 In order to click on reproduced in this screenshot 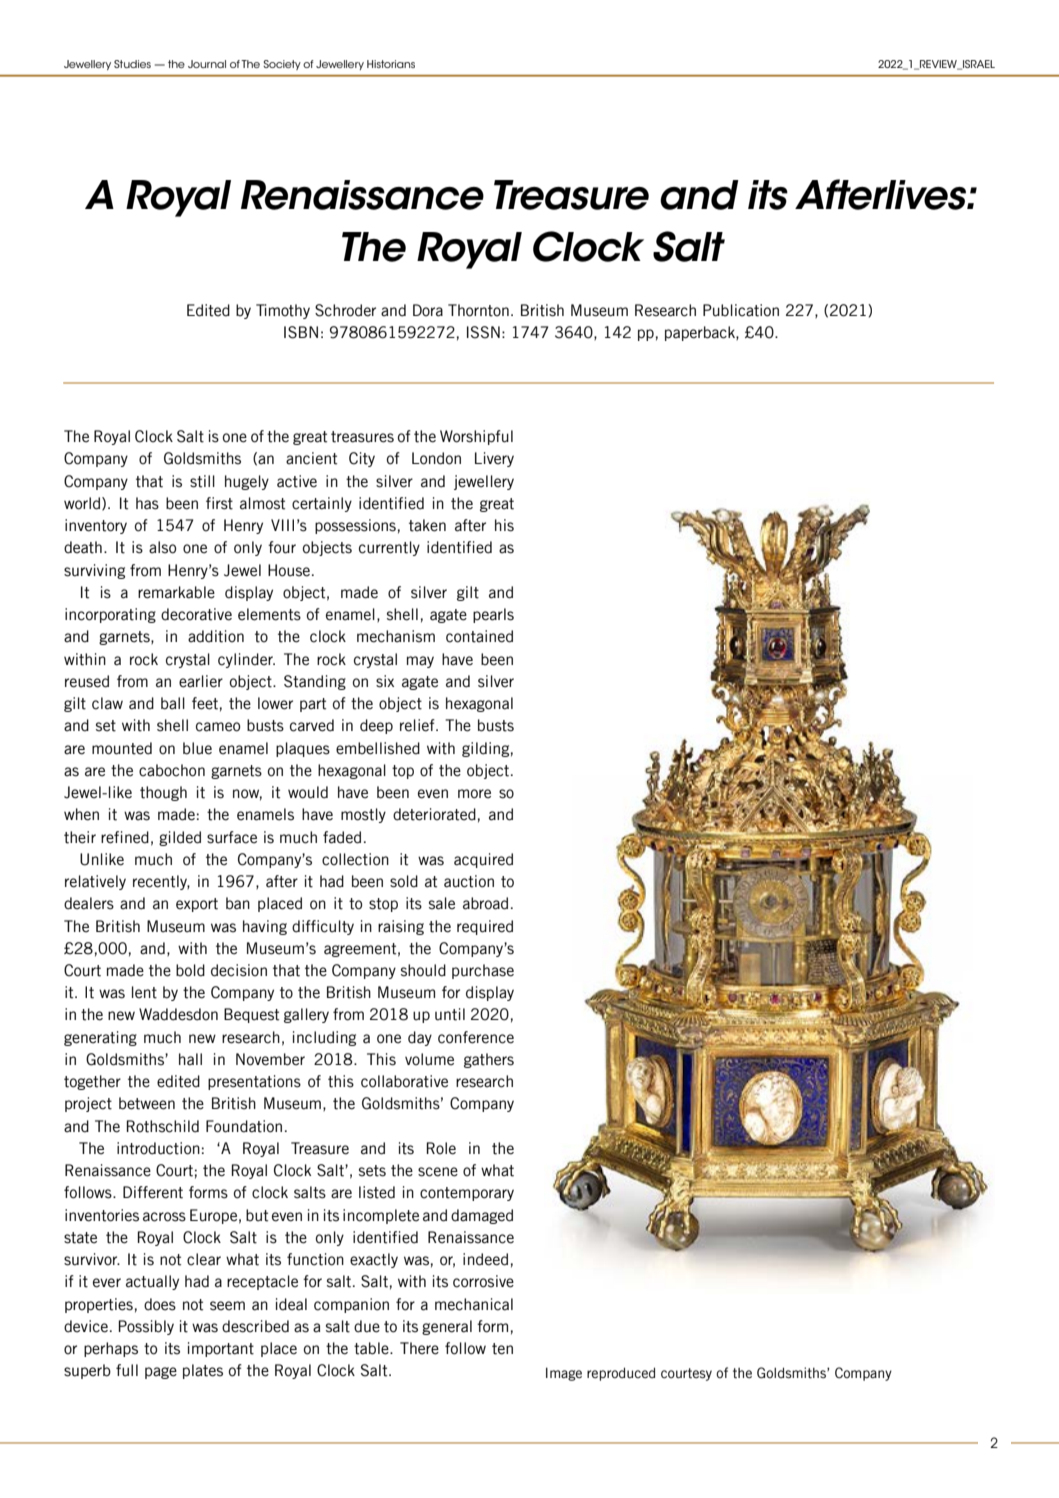, I will do `click(621, 1374)`.
